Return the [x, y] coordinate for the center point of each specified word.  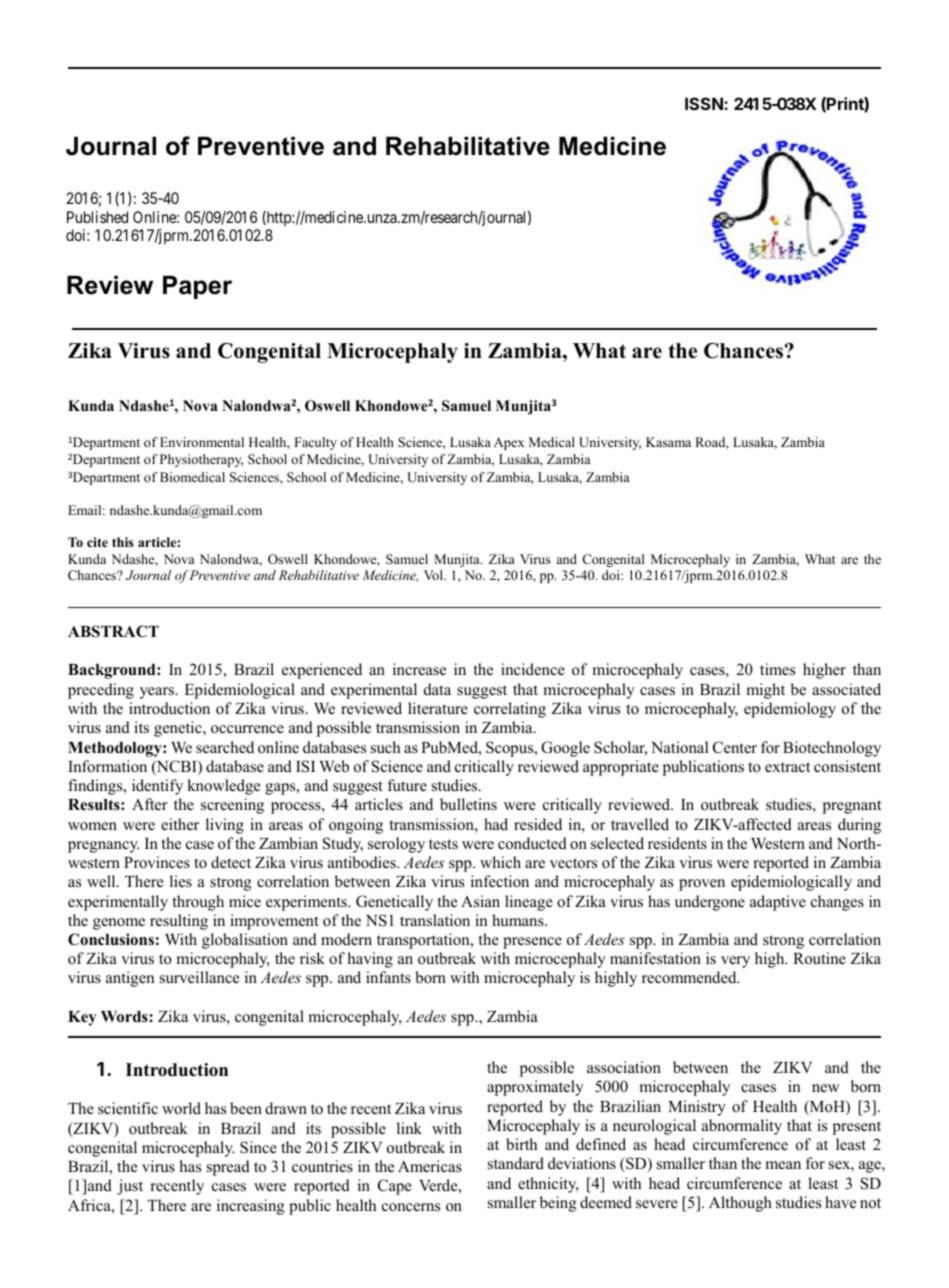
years [158, 693]
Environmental [202, 442]
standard [516, 1163]
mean [783, 1165]
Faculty [315, 443]
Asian [480, 901]
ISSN [705, 103]
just [130, 1187]
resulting [179, 922]
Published [97, 217]
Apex [509, 443]
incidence [533, 669]
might [765, 691]
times [777, 669]
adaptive [778, 903]
